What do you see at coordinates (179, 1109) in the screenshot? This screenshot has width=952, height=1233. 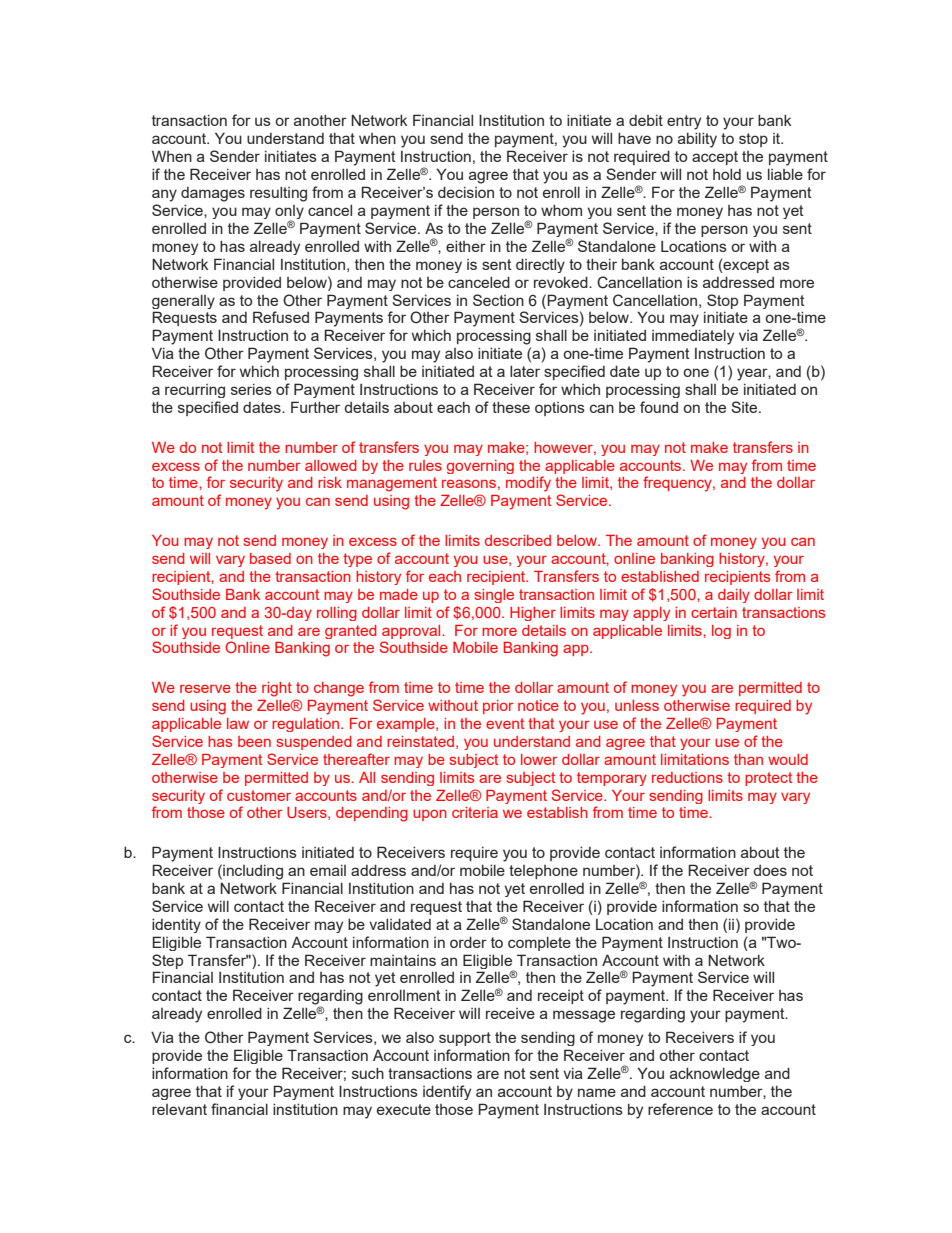 I see `relevant` at bounding box center [179, 1109].
